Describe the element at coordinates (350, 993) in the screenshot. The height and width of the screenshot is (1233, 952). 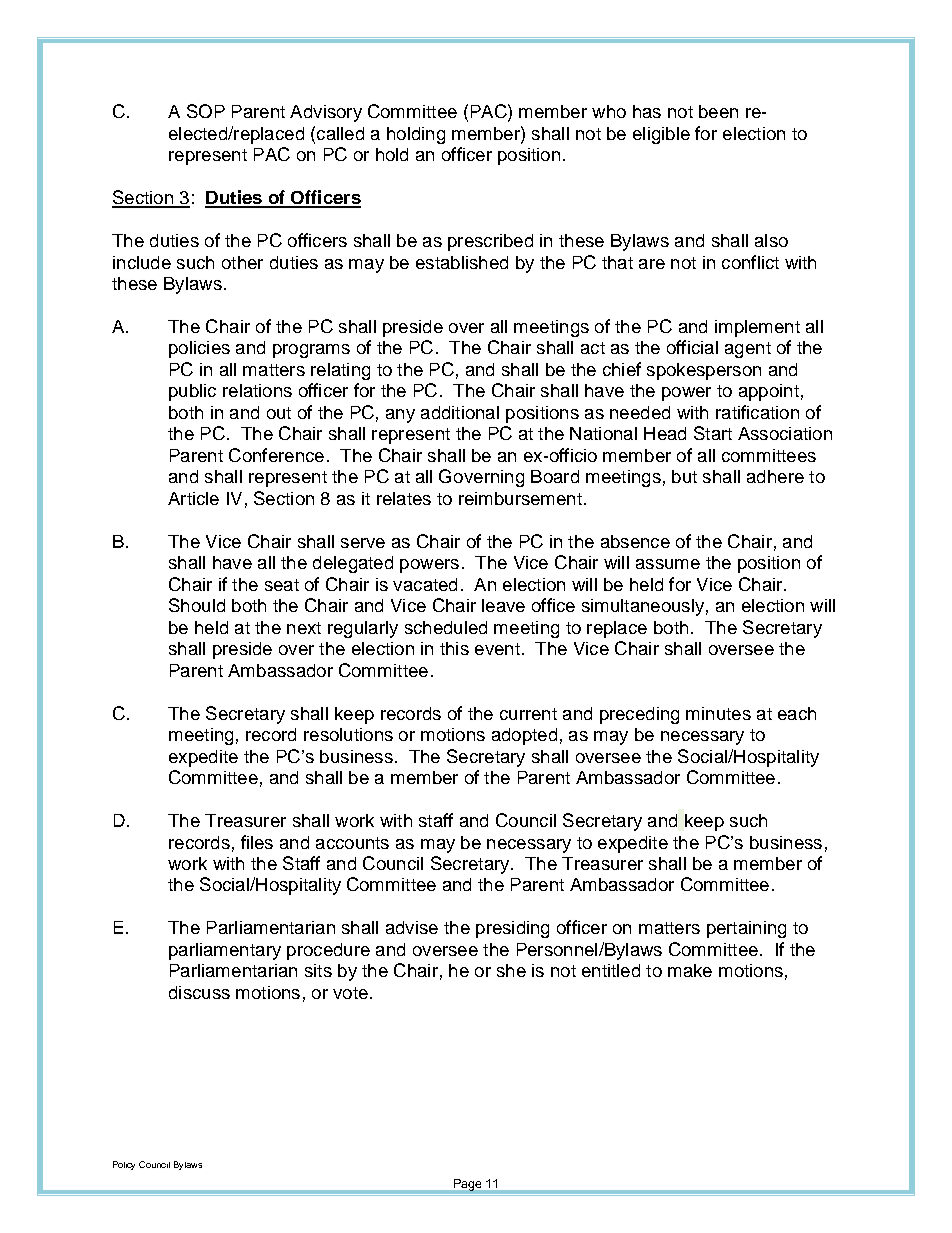
I see `vote` at that location.
